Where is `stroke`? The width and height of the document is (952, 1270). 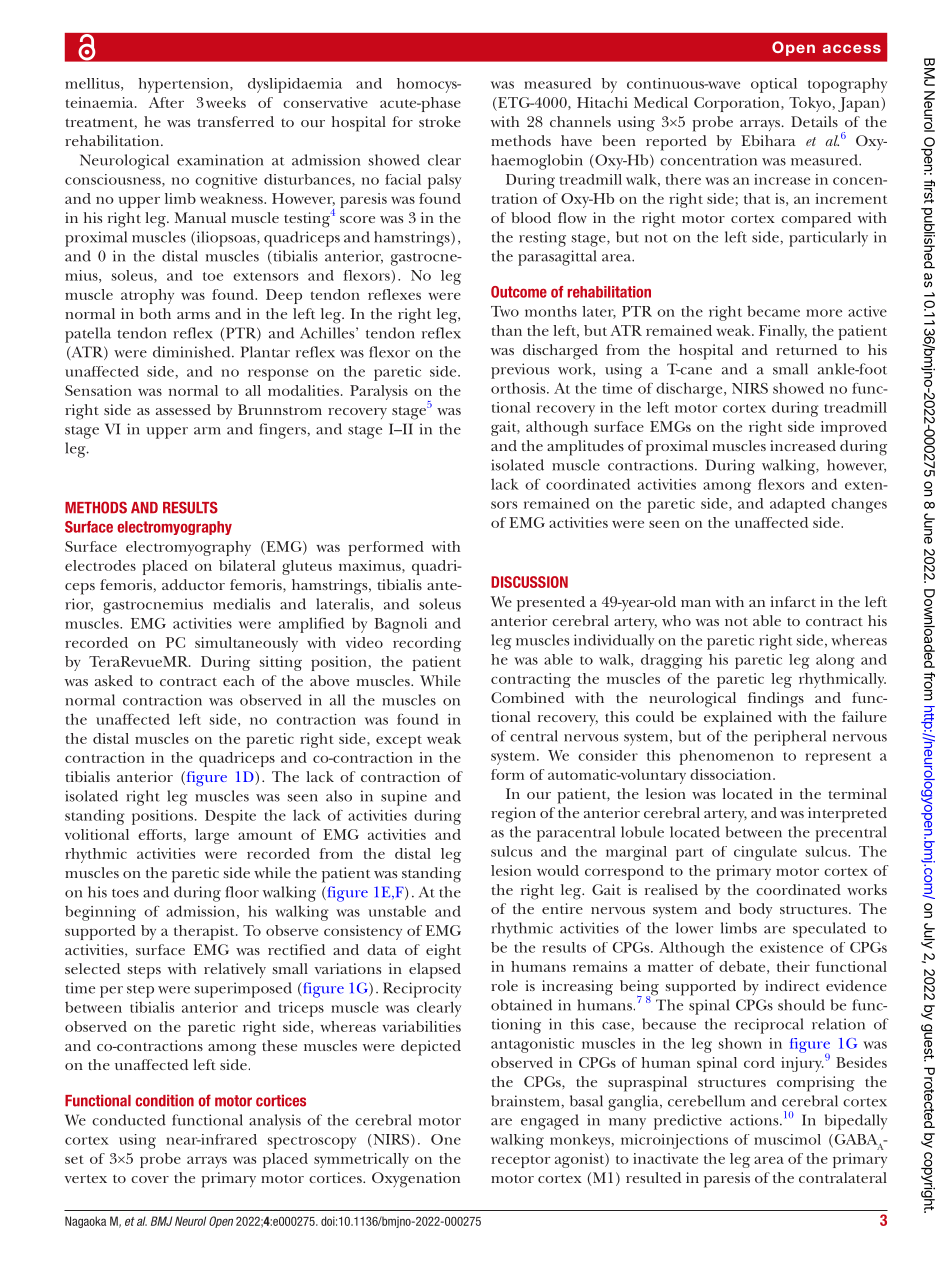 stroke is located at coordinates (440, 121).
